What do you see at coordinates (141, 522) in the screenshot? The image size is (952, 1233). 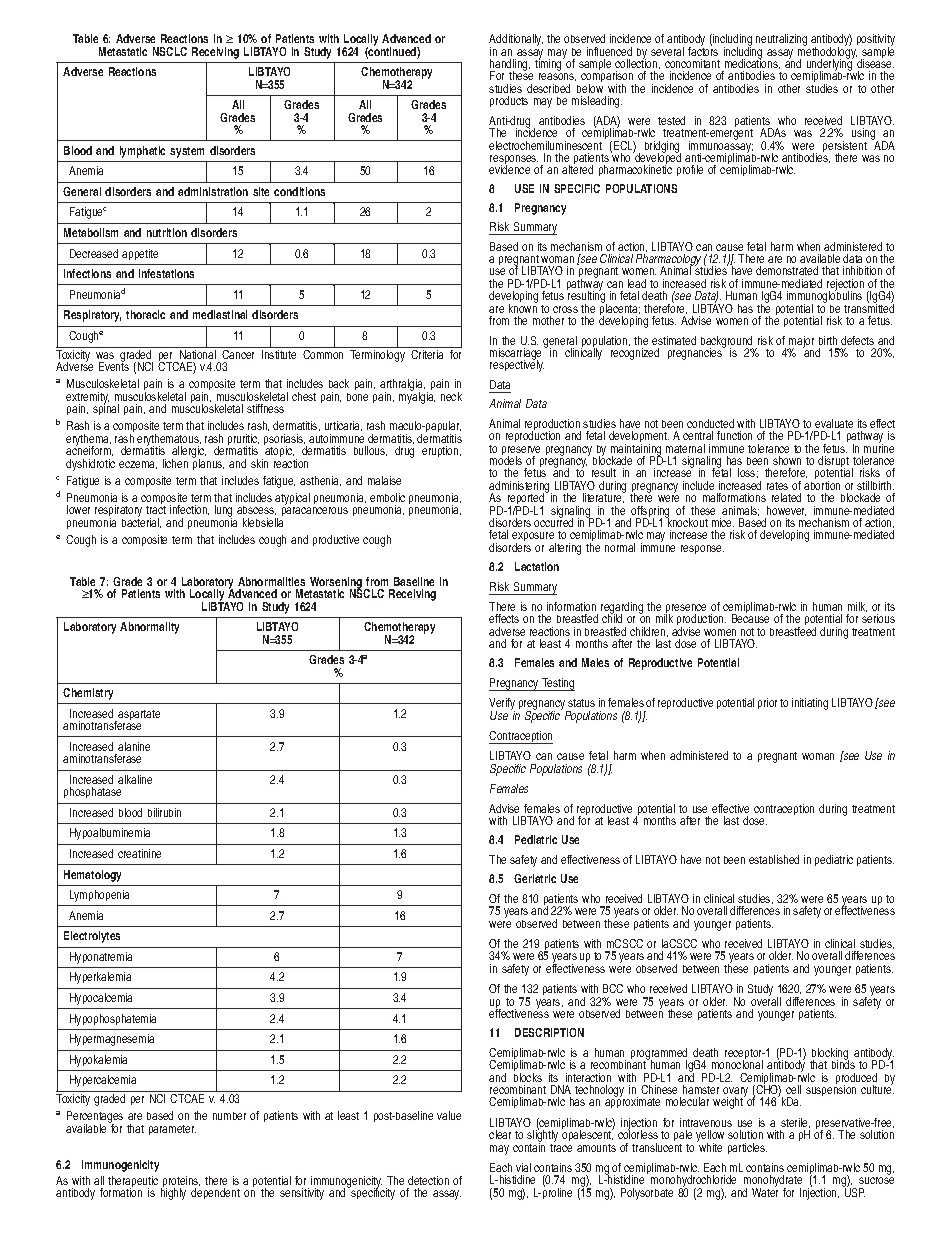 I see `bacterial` at bounding box center [141, 522].
